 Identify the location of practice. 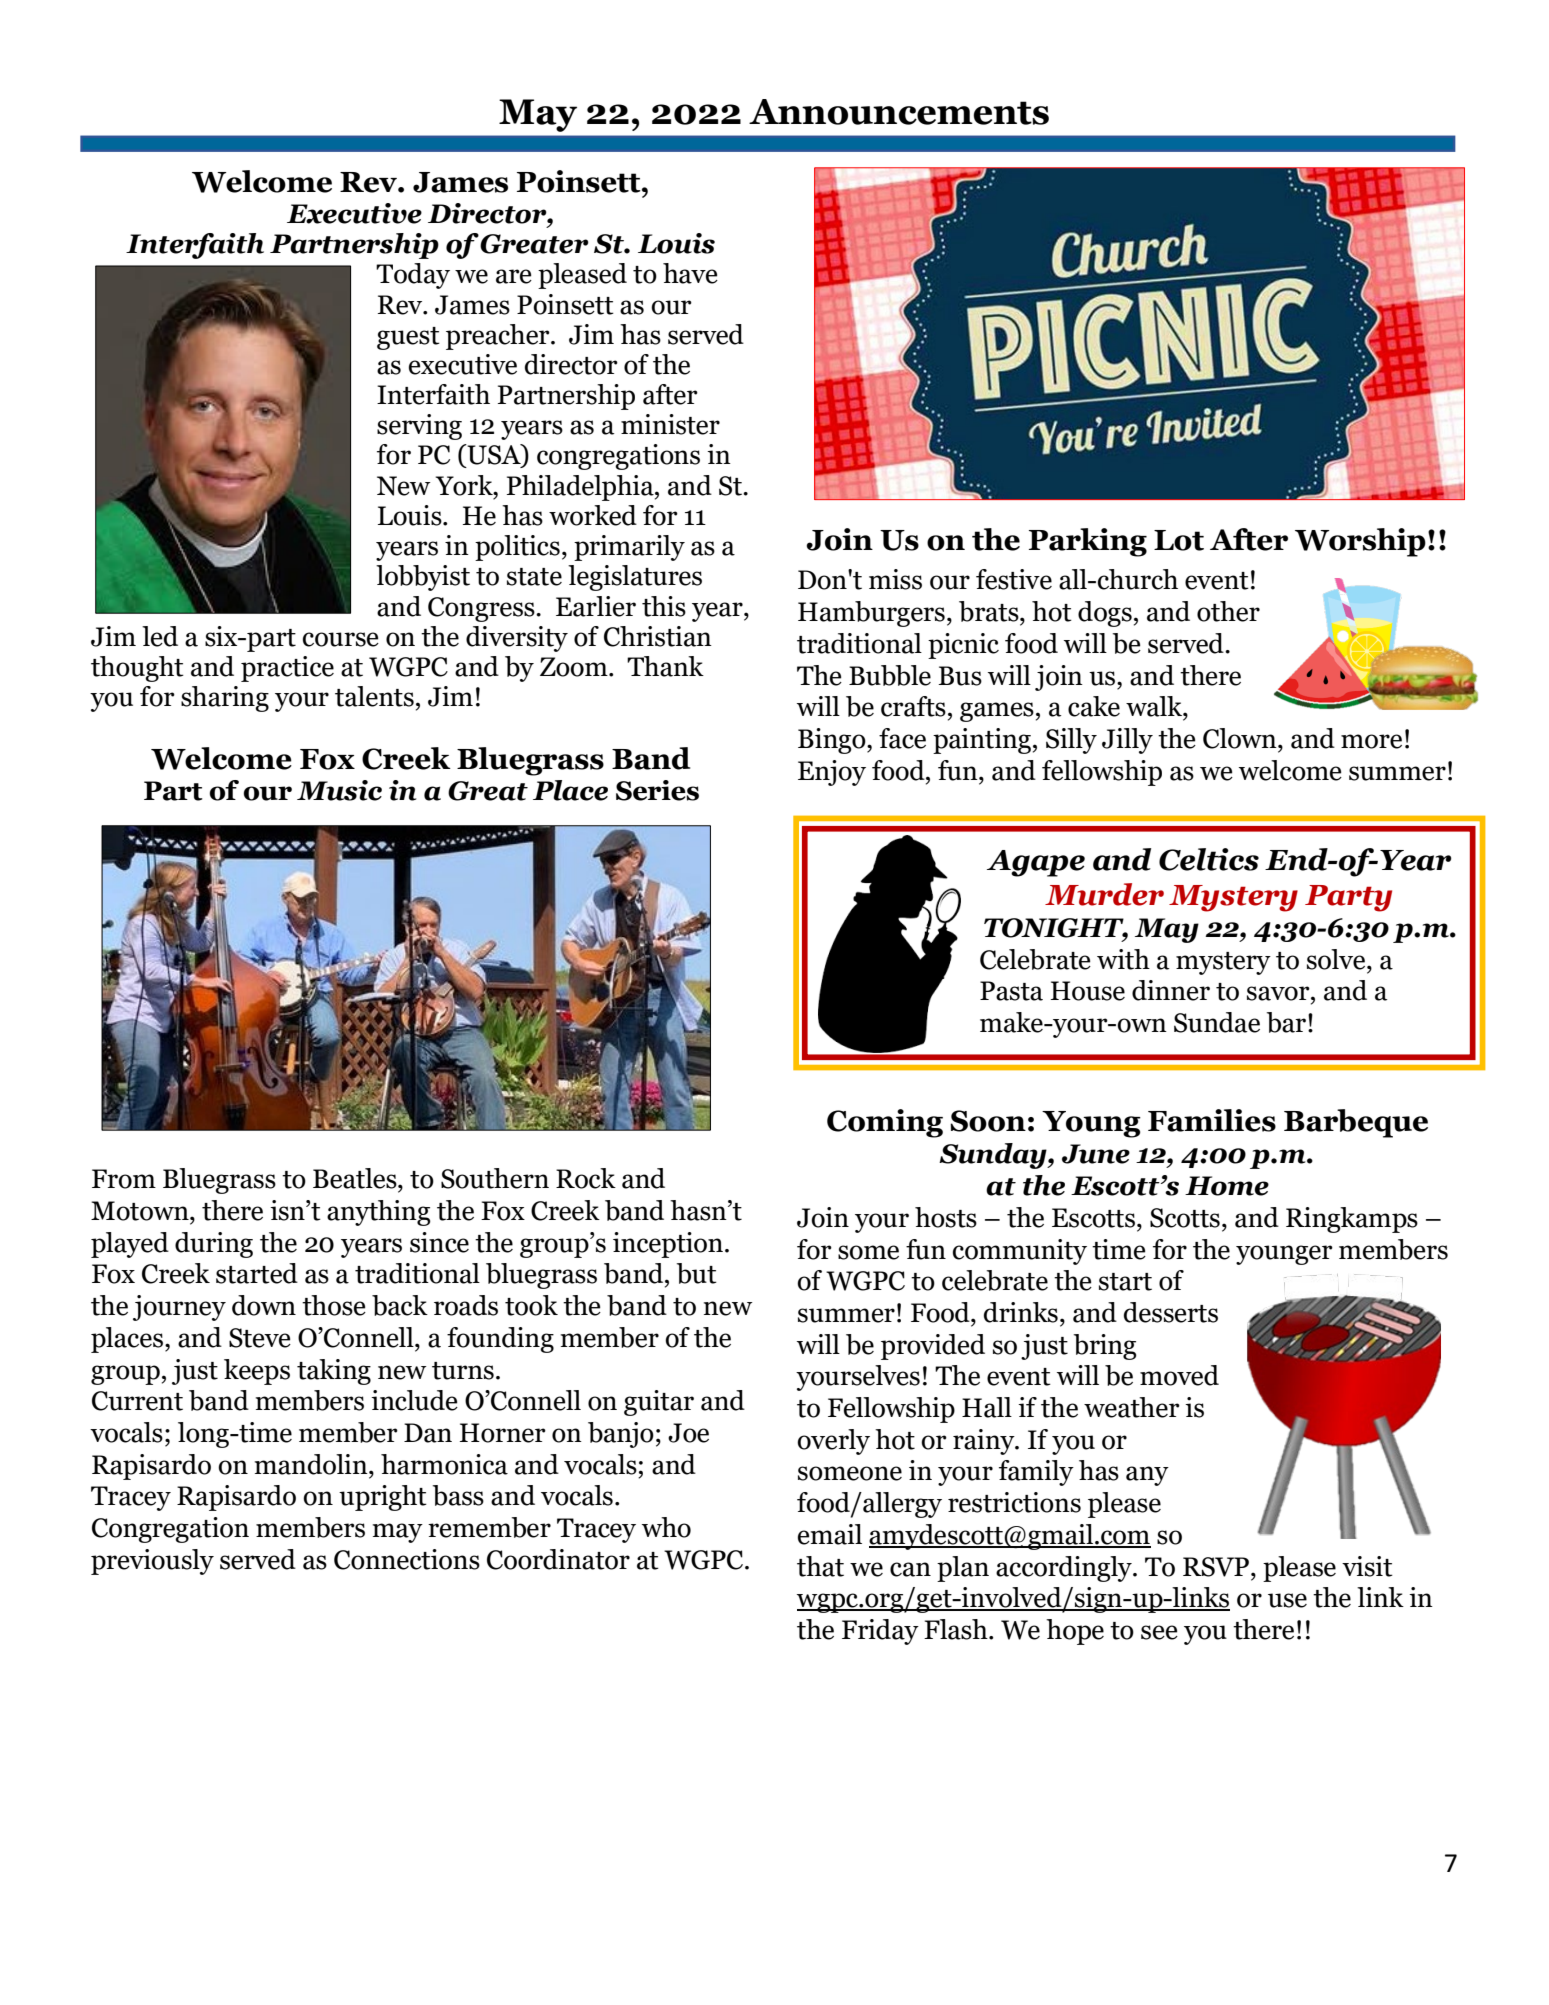
(287, 669).
